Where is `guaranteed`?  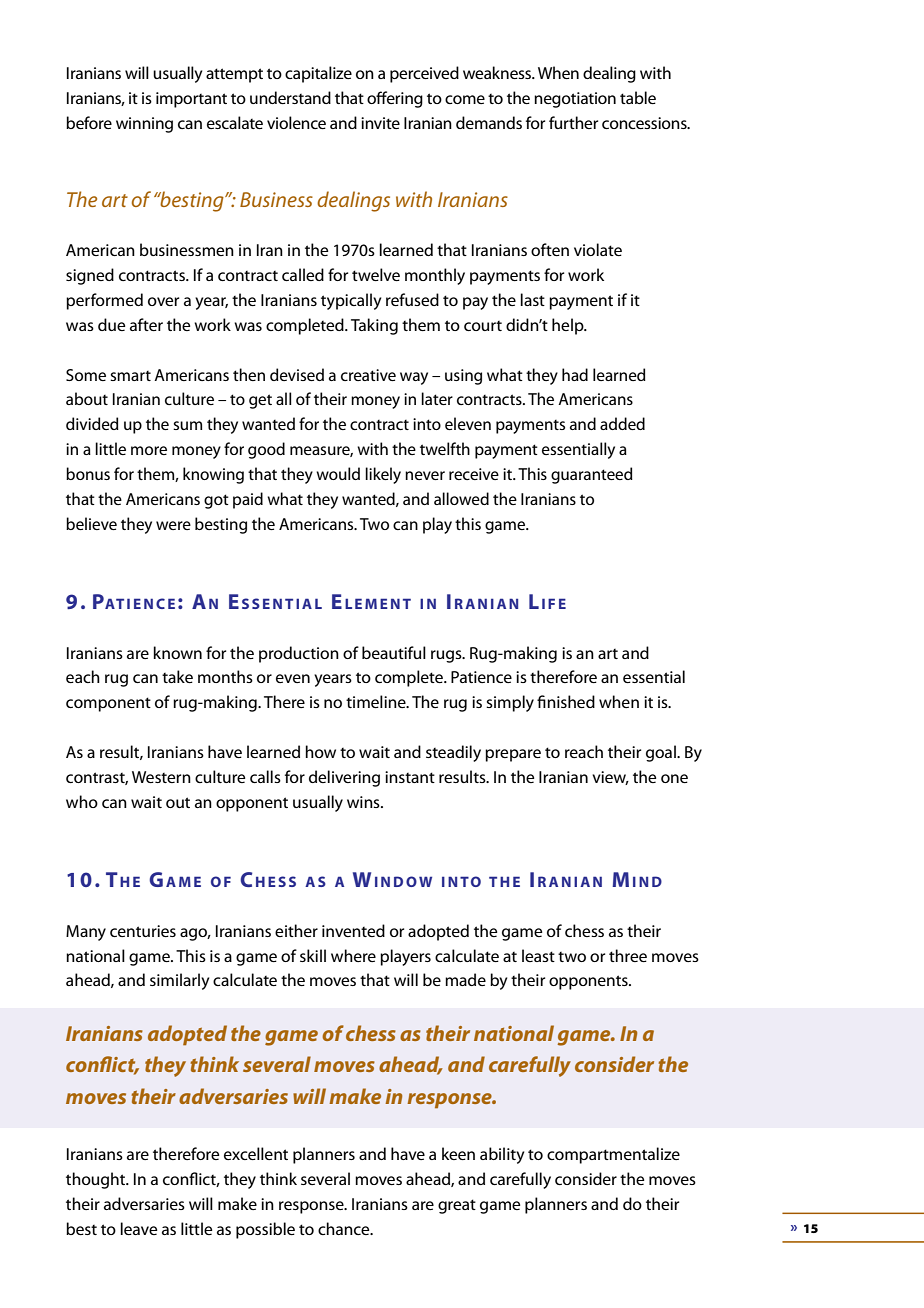
guaranteed is located at coordinates (592, 475).
